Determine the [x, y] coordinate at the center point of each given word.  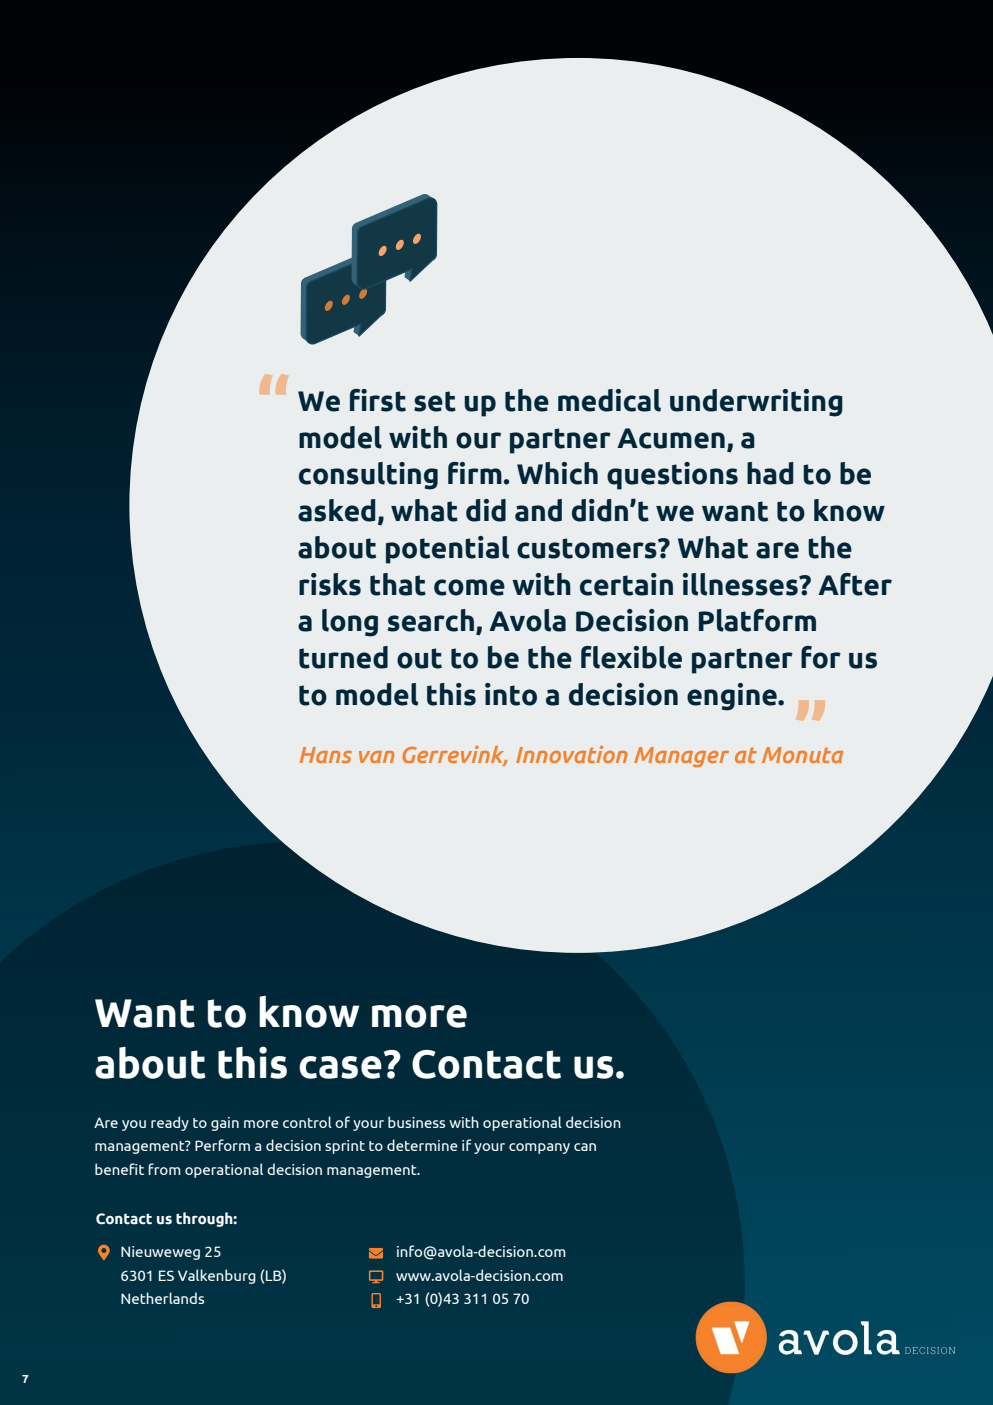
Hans [326, 755]
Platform [757, 620]
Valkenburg [217, 1276]
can [585, 1147]
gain [225, 1124]
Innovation [571, 754]
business [416, 1122]
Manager [681, 757]
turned [343, 657]
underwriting [756, 403]
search [431, 620]
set [435, 401]
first [378, 400]
